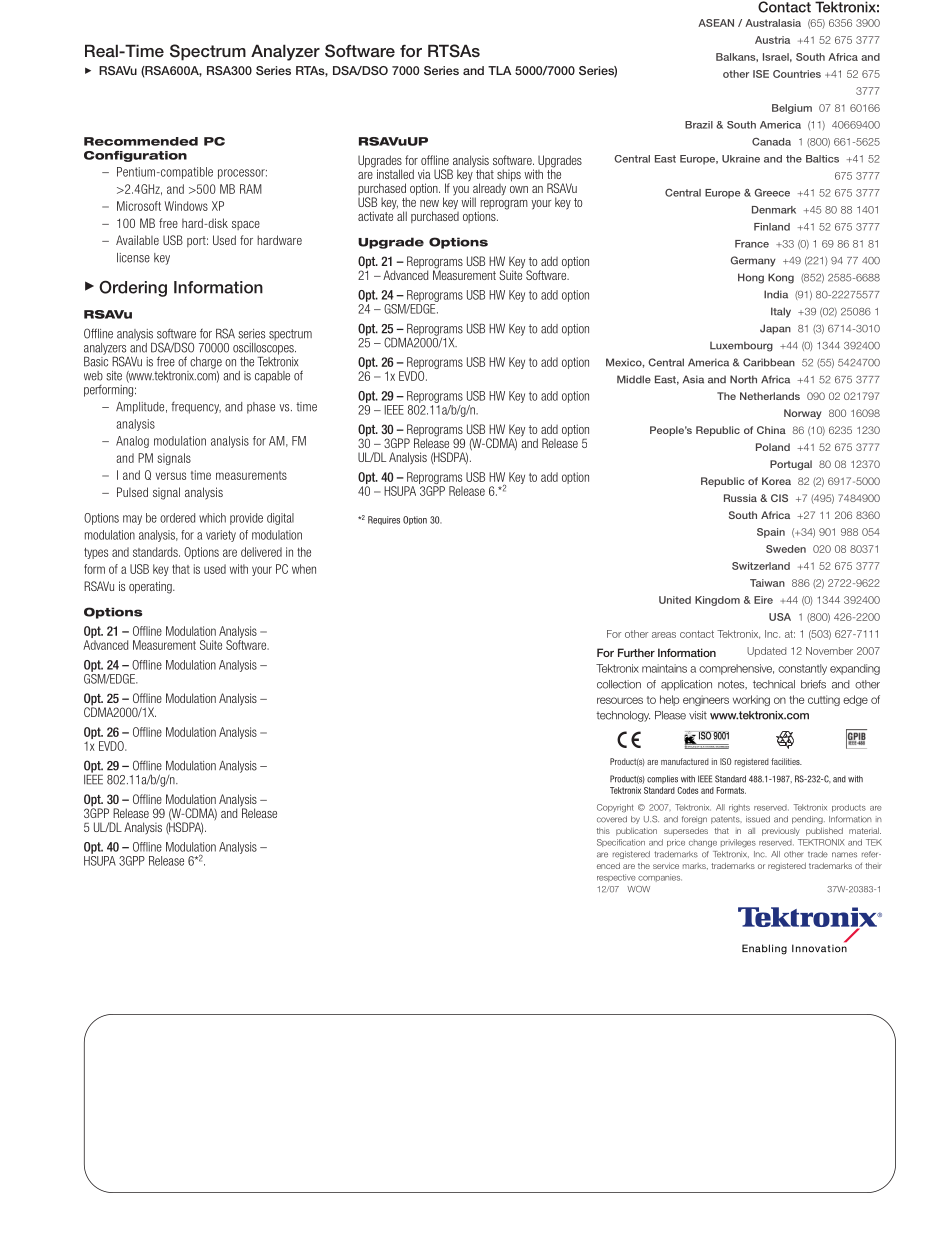 The width and height of the screenshot is (952, 1233). Describe the element at coordinates (499, 70) in the screenshot. I see `TLA` at that location.
